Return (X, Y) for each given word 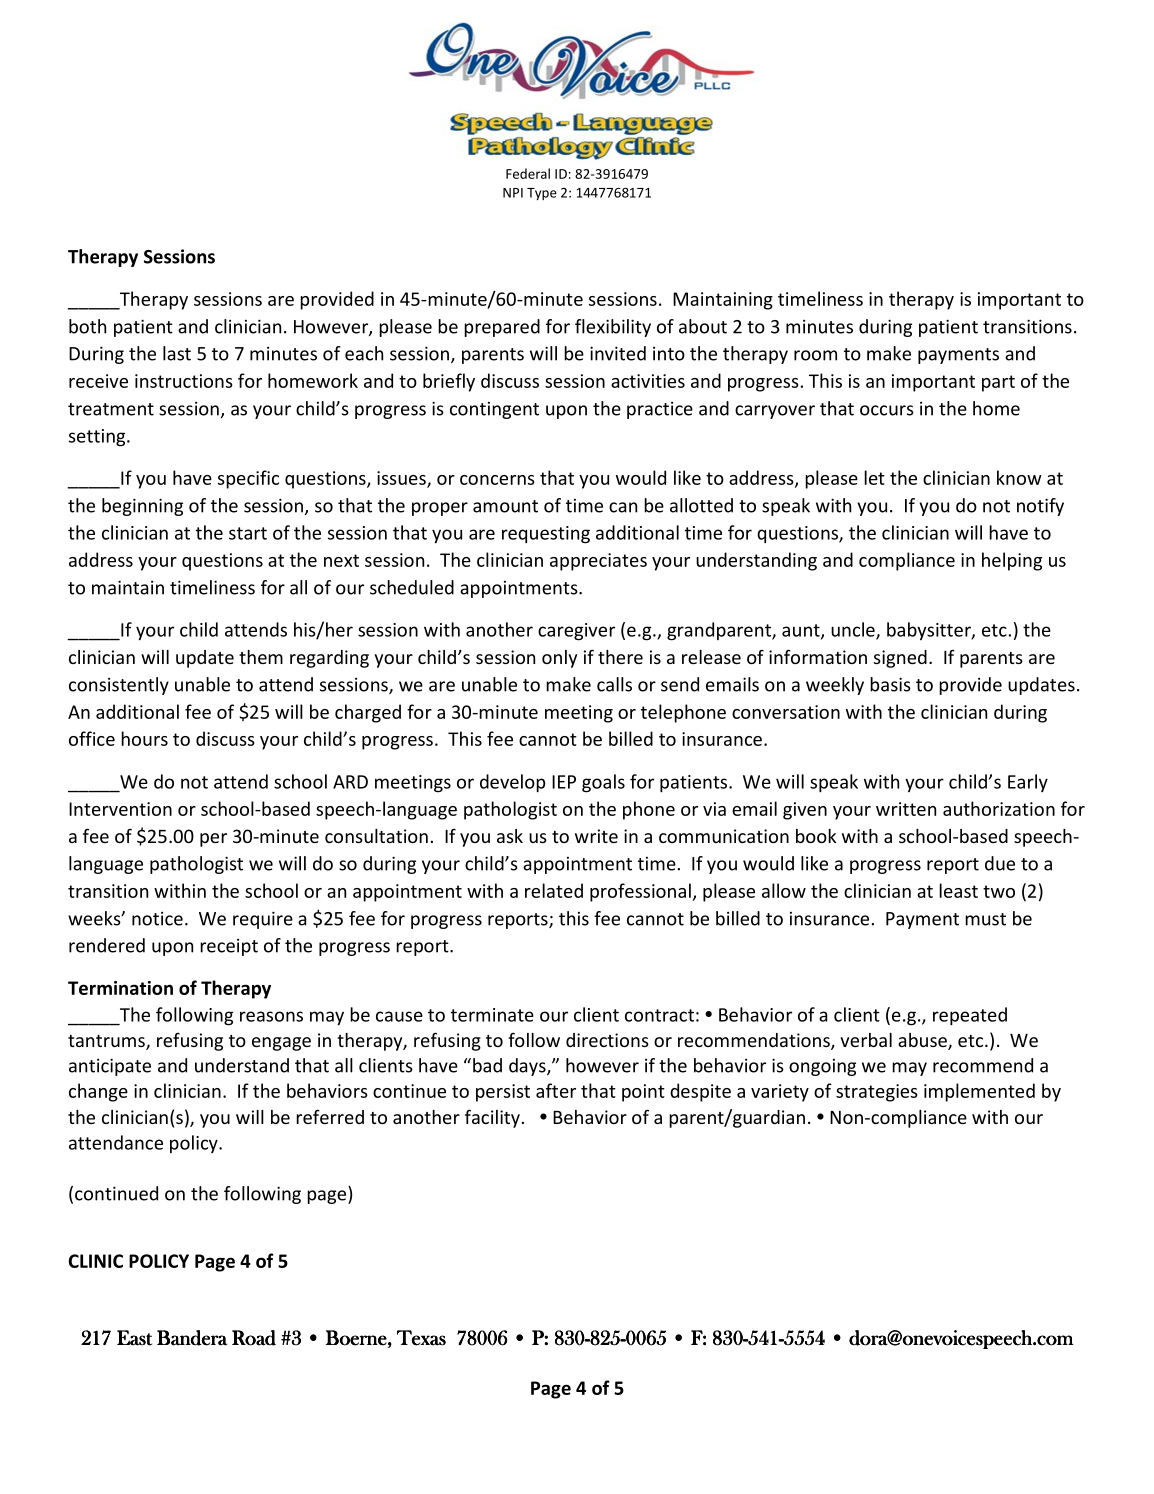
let (874, 477)
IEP (564, 782)
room (815, 355)
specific (248, 479)
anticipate (110, 1067)
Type (542, 194)
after (556, 1090)
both (87, 326)
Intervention (120, 809)
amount (505, 506)
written (906, 809)
